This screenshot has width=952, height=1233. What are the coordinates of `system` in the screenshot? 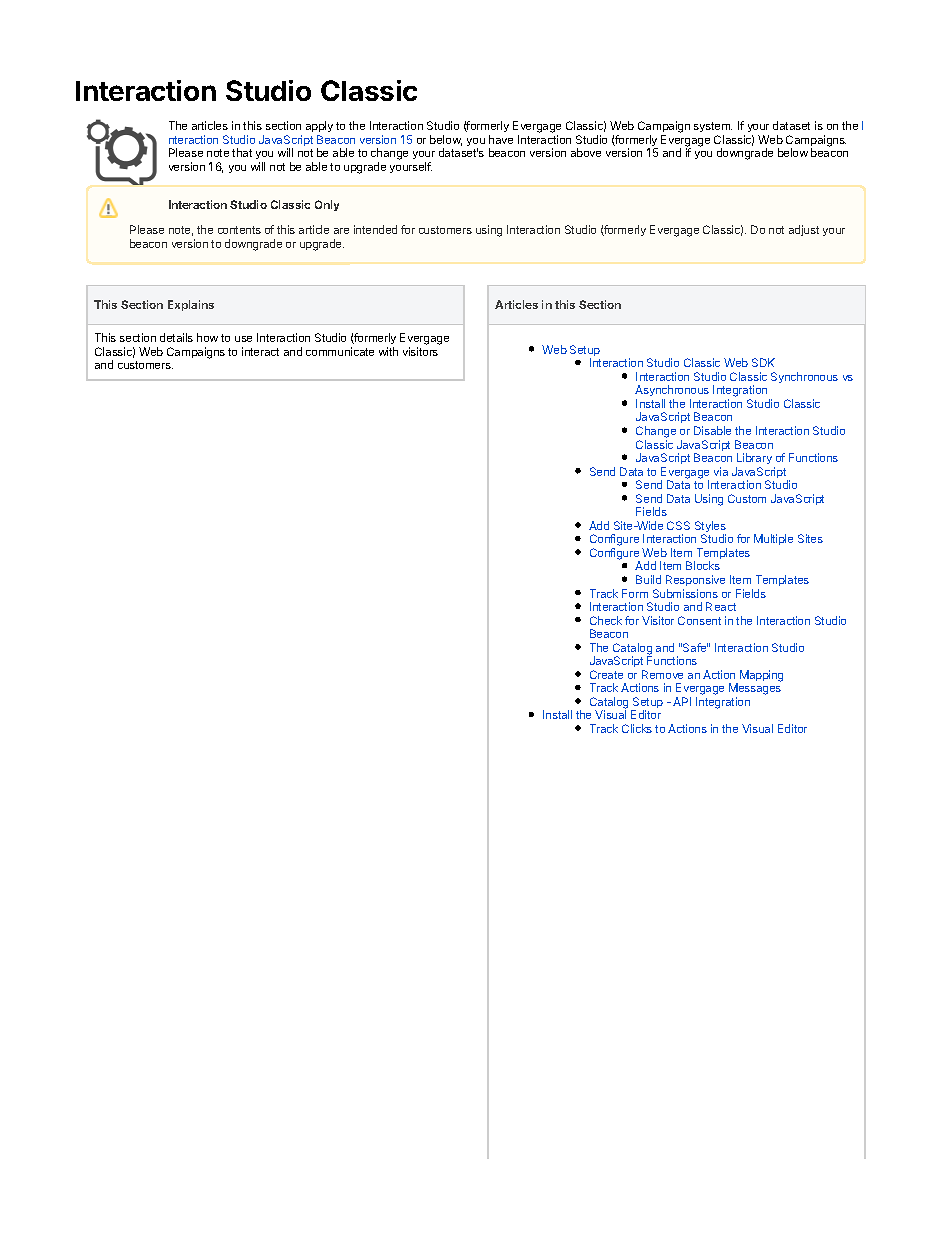 It's located at (713, 129).
